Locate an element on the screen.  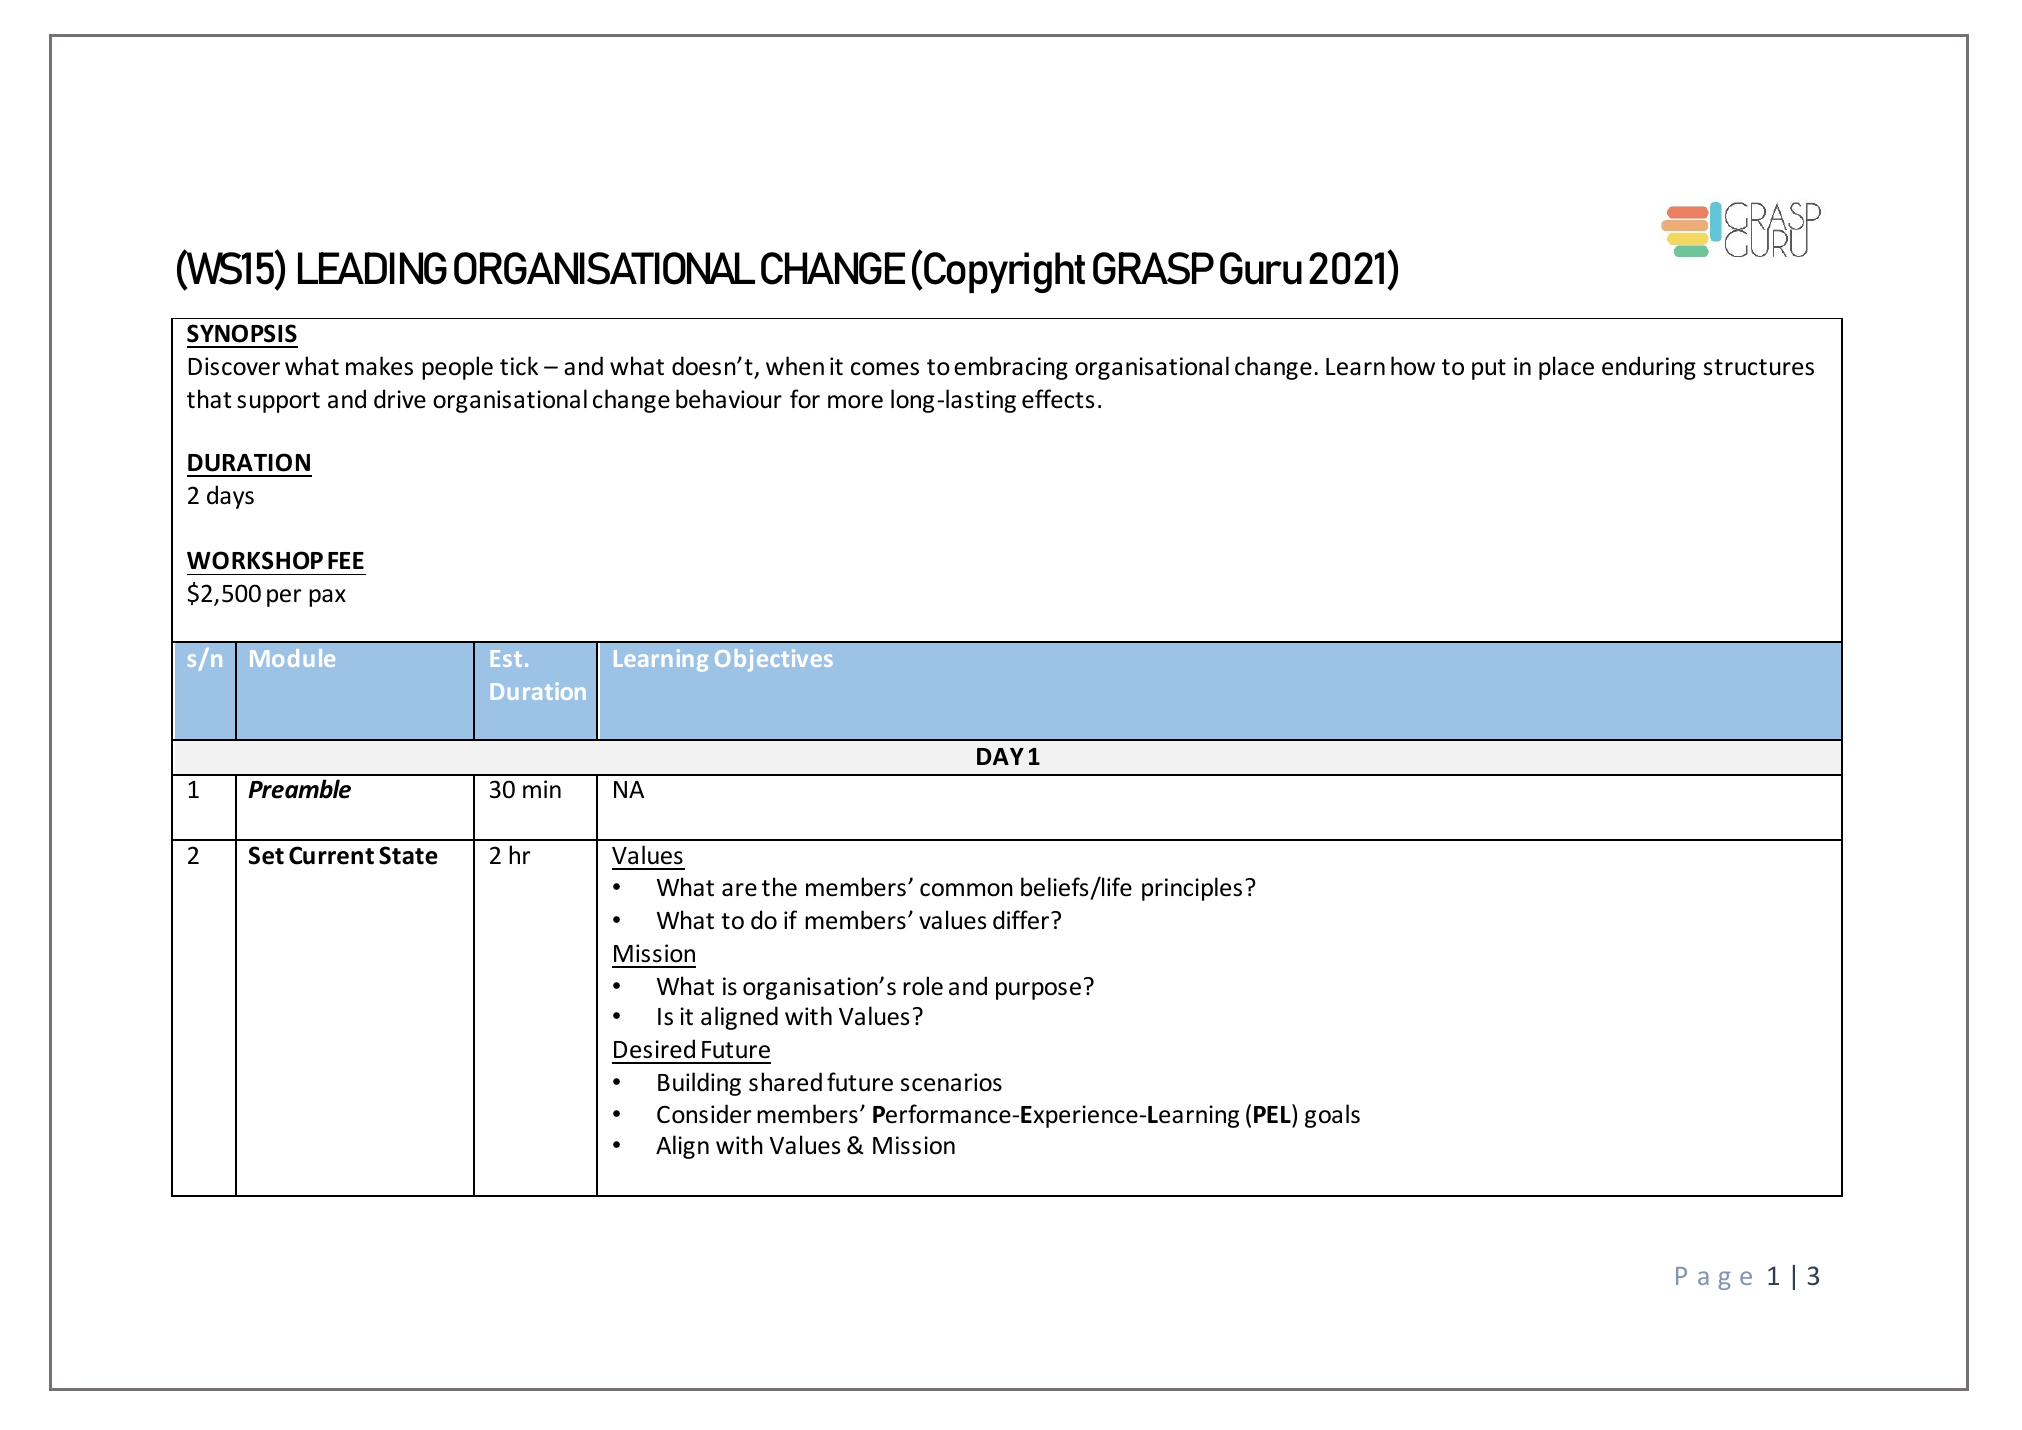
State is located at coordinates (408, 855).
